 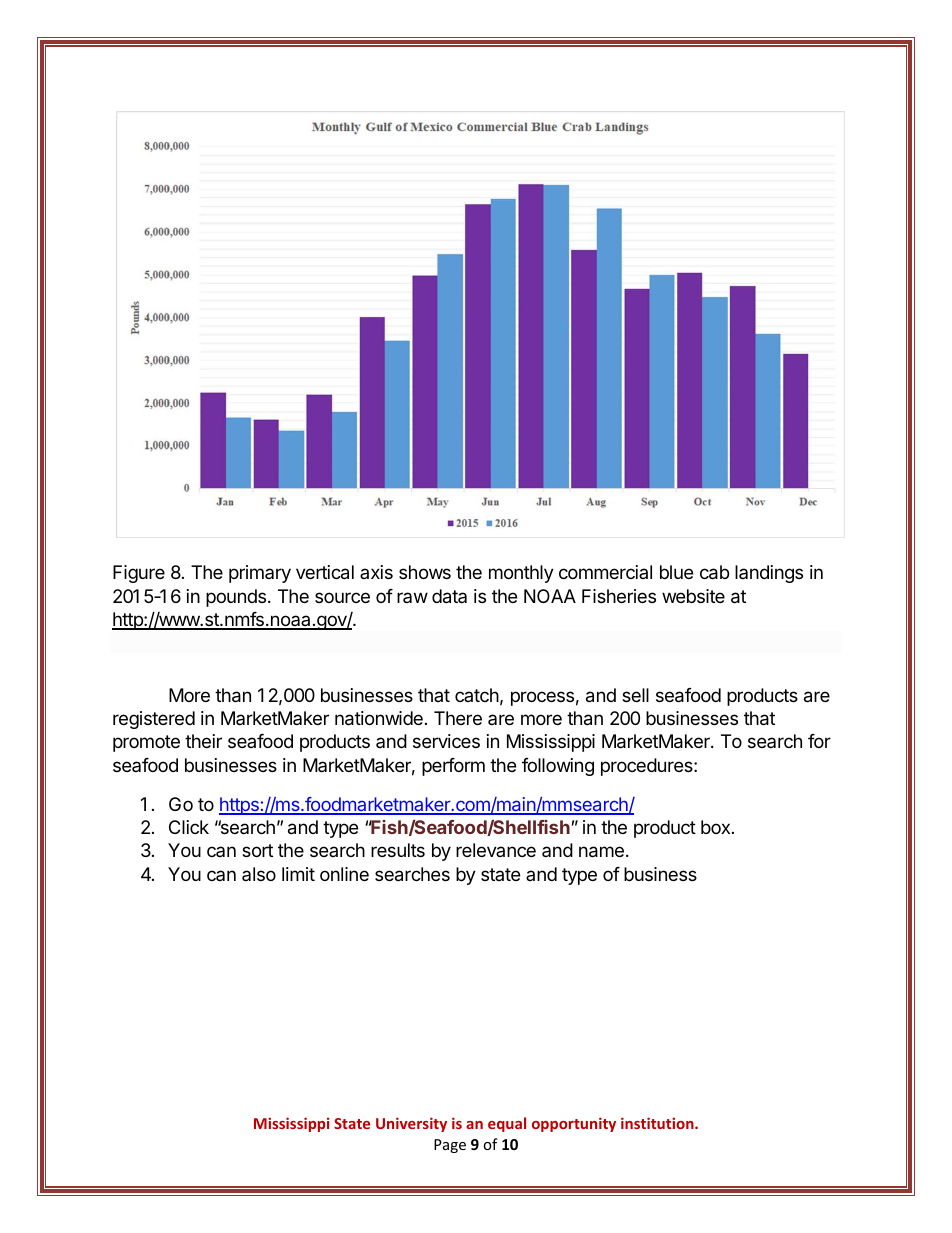 I want to click on procedures, so click(x=648, y=767).
